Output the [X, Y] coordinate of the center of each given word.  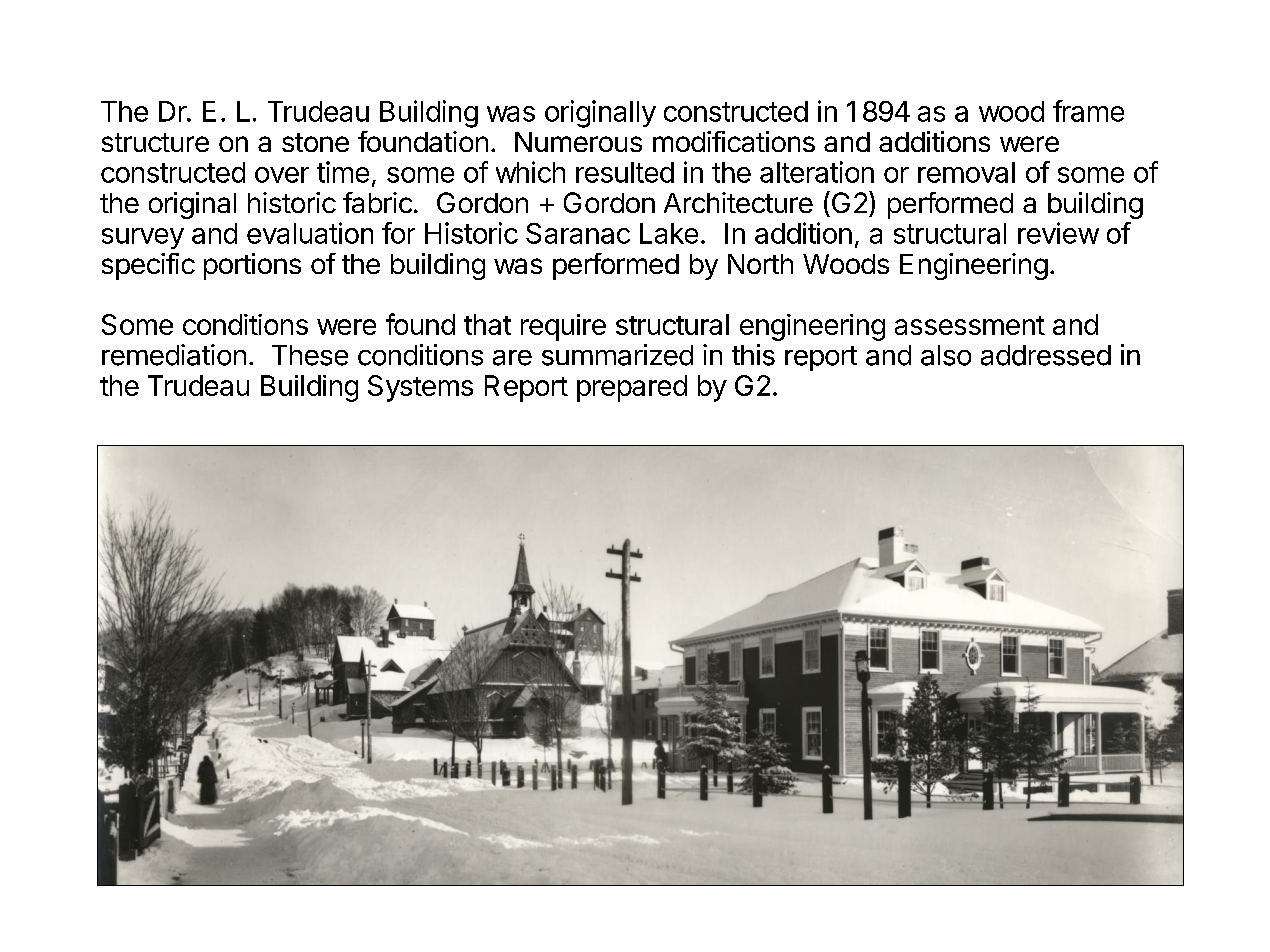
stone [315, 142]
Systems [420, 388]
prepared [632, 388]
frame [1088, 111]
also [946, 355]
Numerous [578, 142]
